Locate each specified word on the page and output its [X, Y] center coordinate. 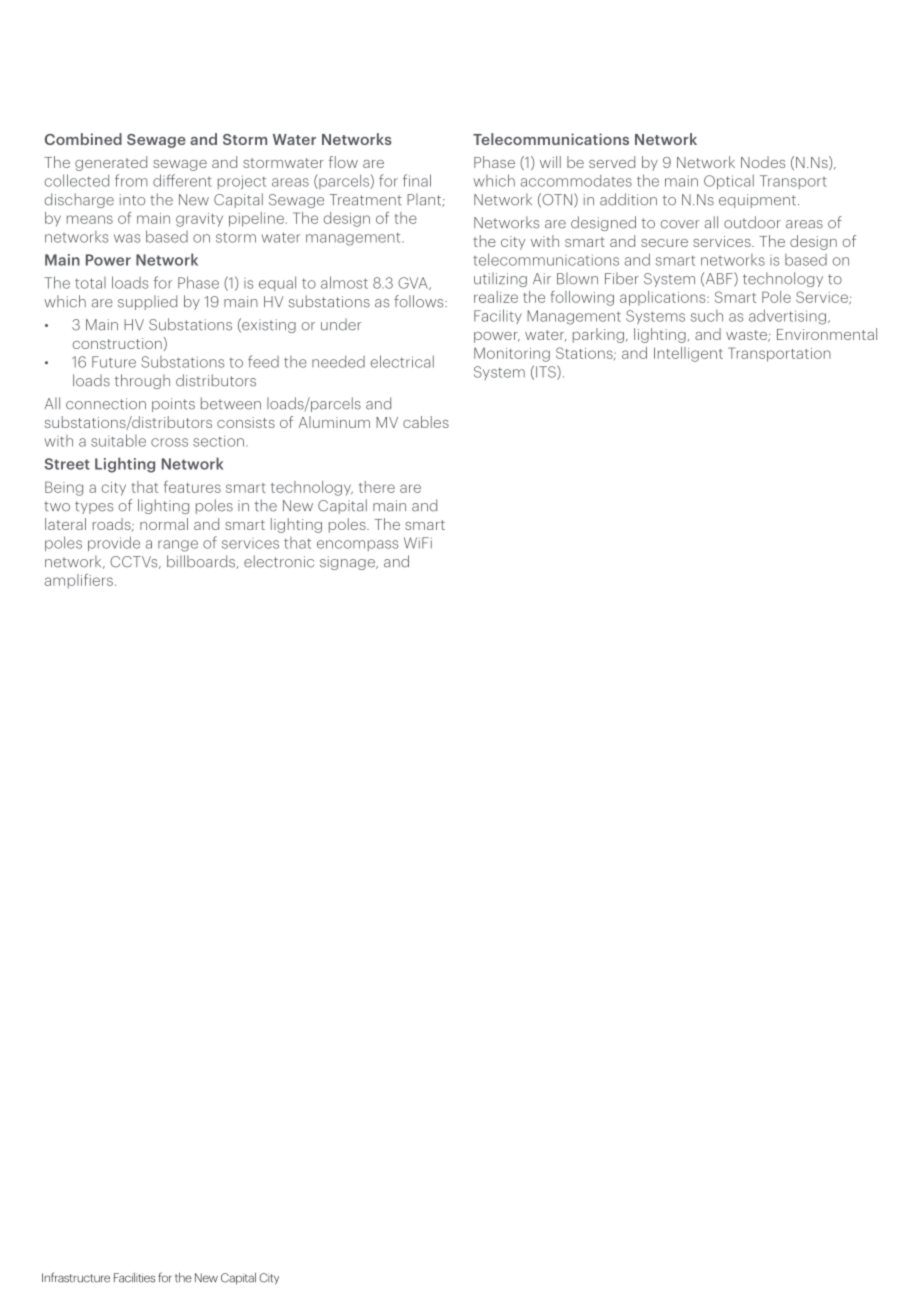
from [131, 180]
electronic [279, 561]
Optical [729, 181]
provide [114, 543]
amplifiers [79, 581]
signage [348, 563]
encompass [357, 545]
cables [426, 422]
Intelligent [688, 354]
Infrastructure [76, 1277]
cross [169, 442]
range [178, 546]
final [417, 180]
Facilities [134, 1277]
